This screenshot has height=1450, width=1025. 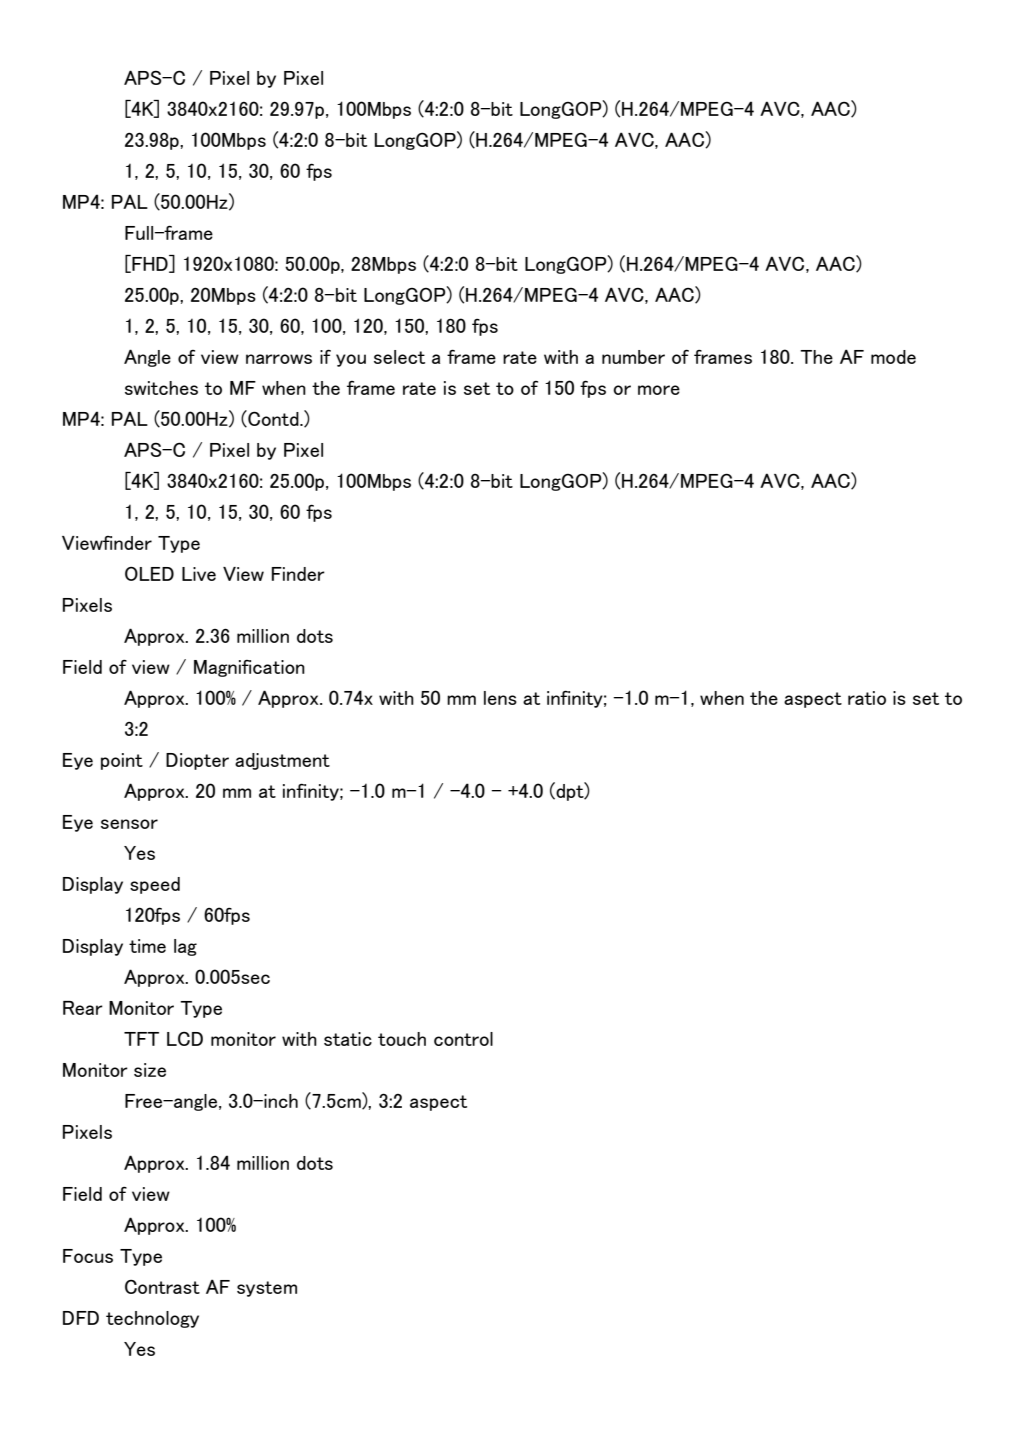 I want to click on Contrast, so click(x=162, y=1287).
